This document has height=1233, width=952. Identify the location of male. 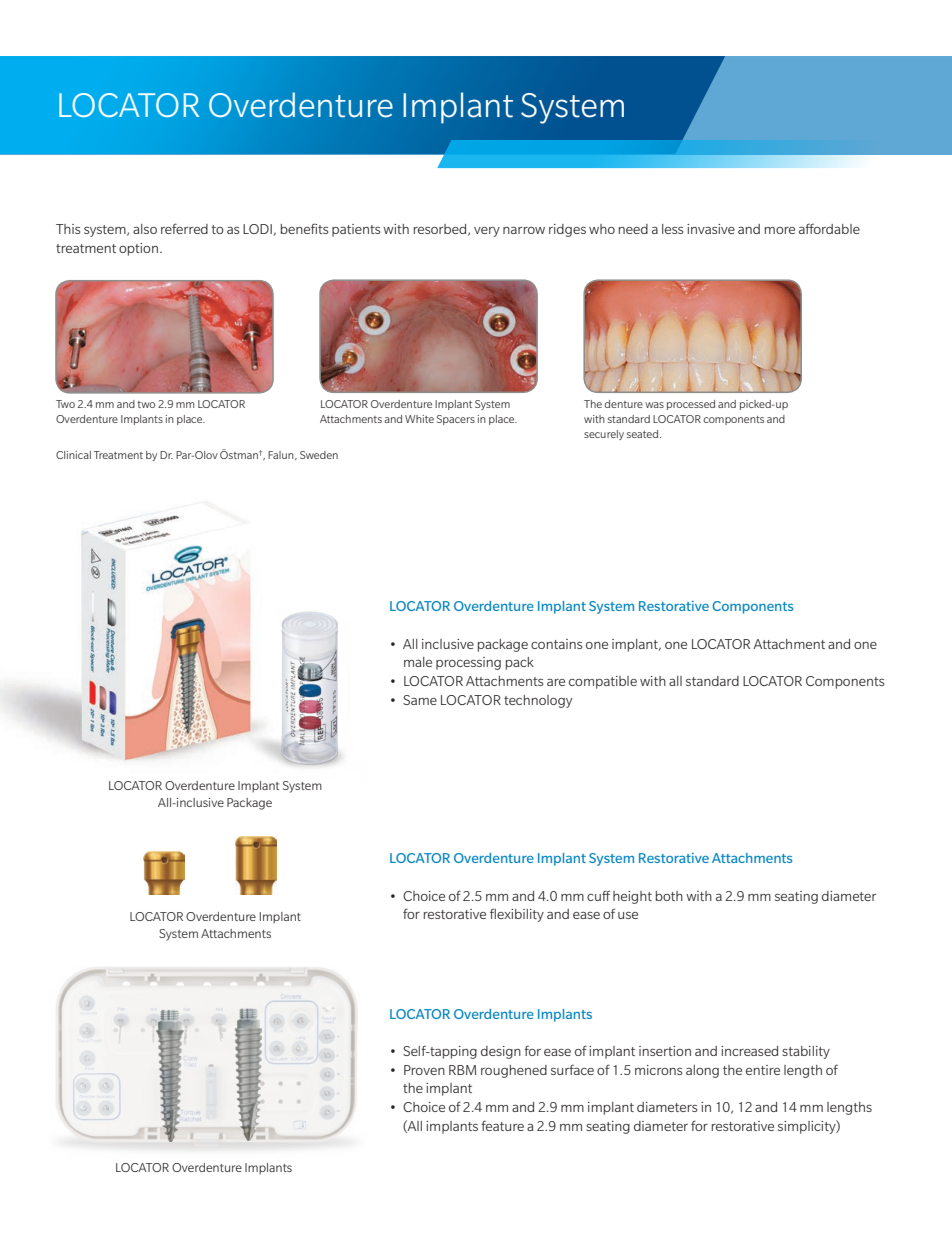
(418, 662).
